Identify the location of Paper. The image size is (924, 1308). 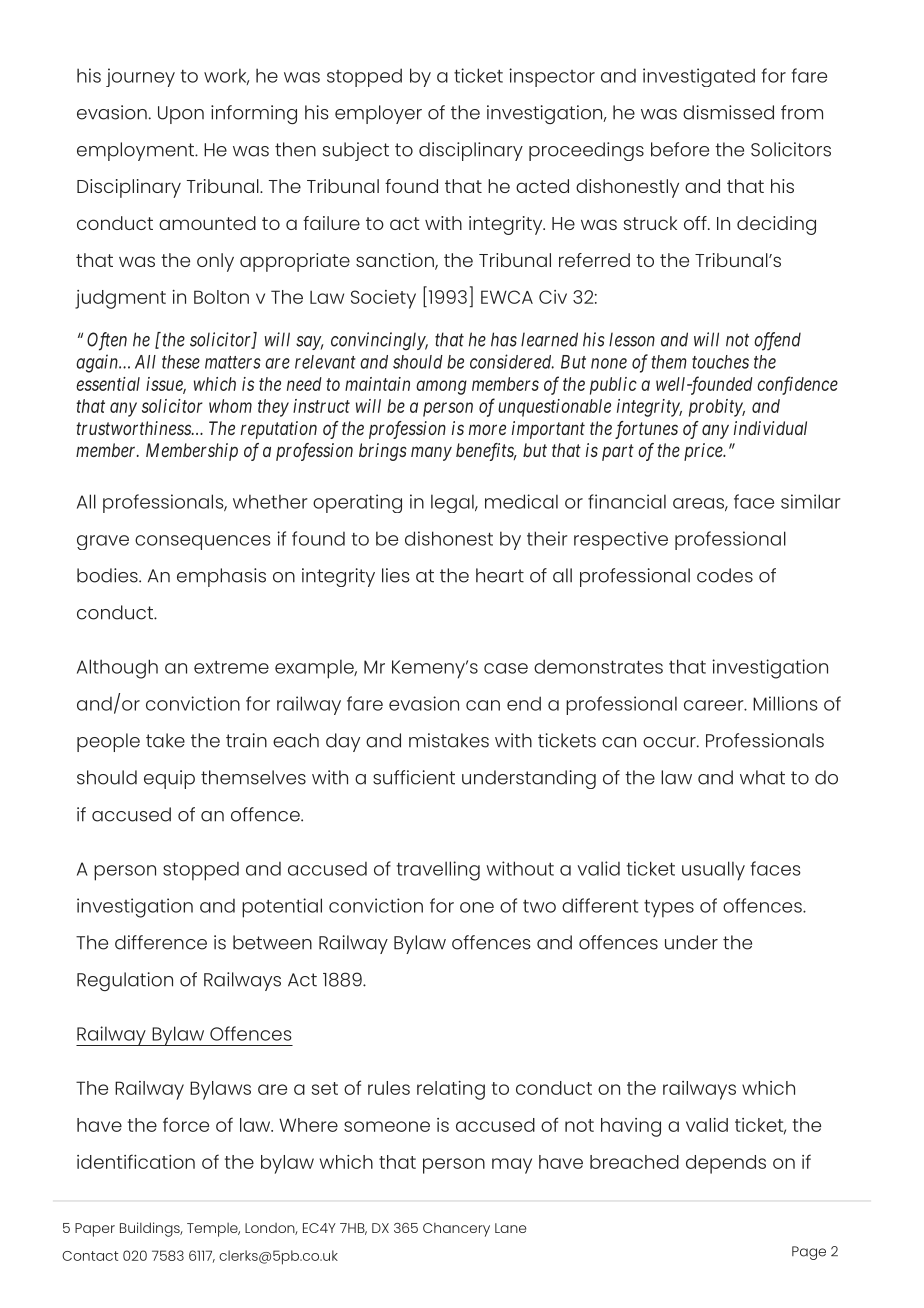
(95, 1230).
